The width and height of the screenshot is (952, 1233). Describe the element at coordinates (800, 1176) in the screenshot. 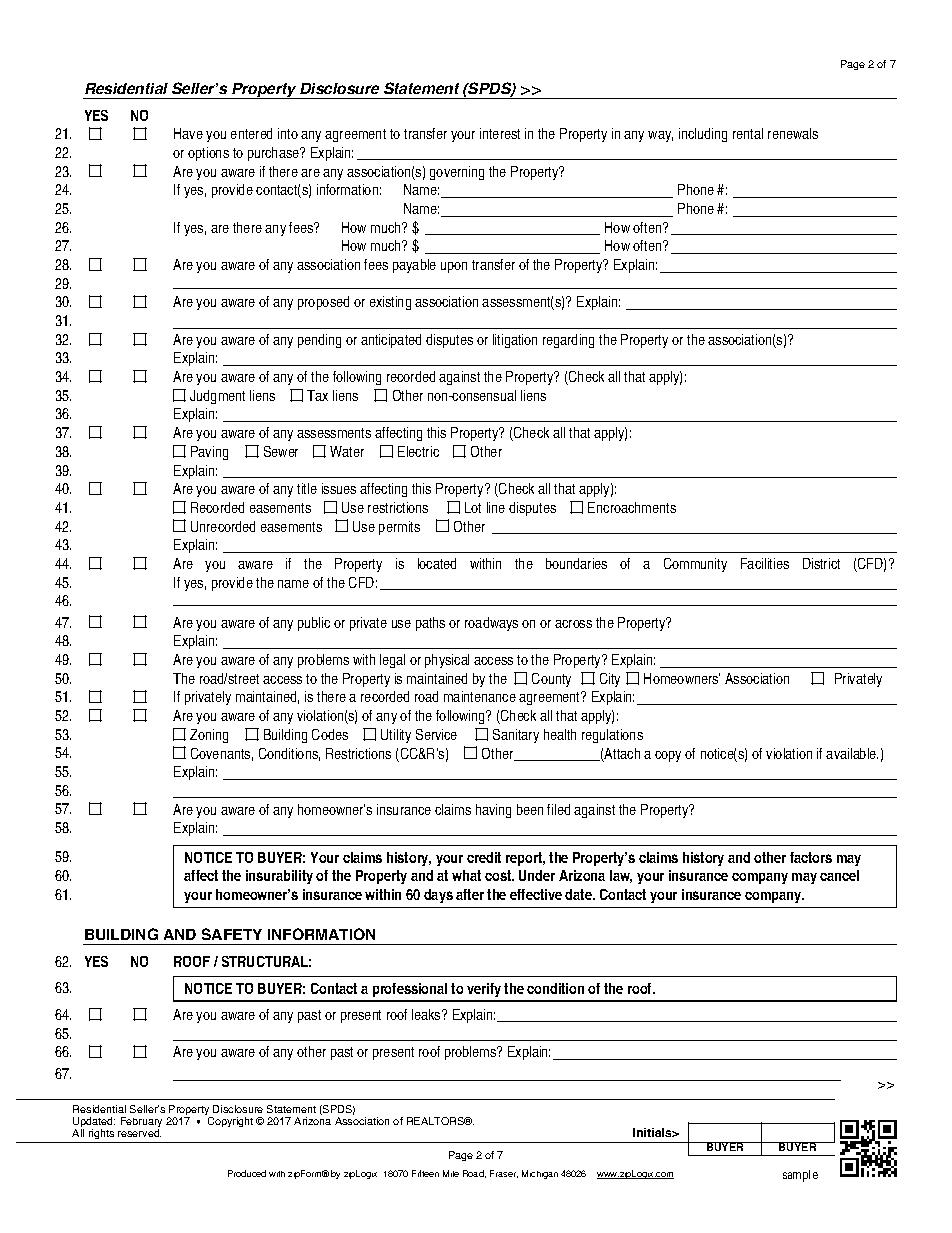

I see `sample` at that location.
